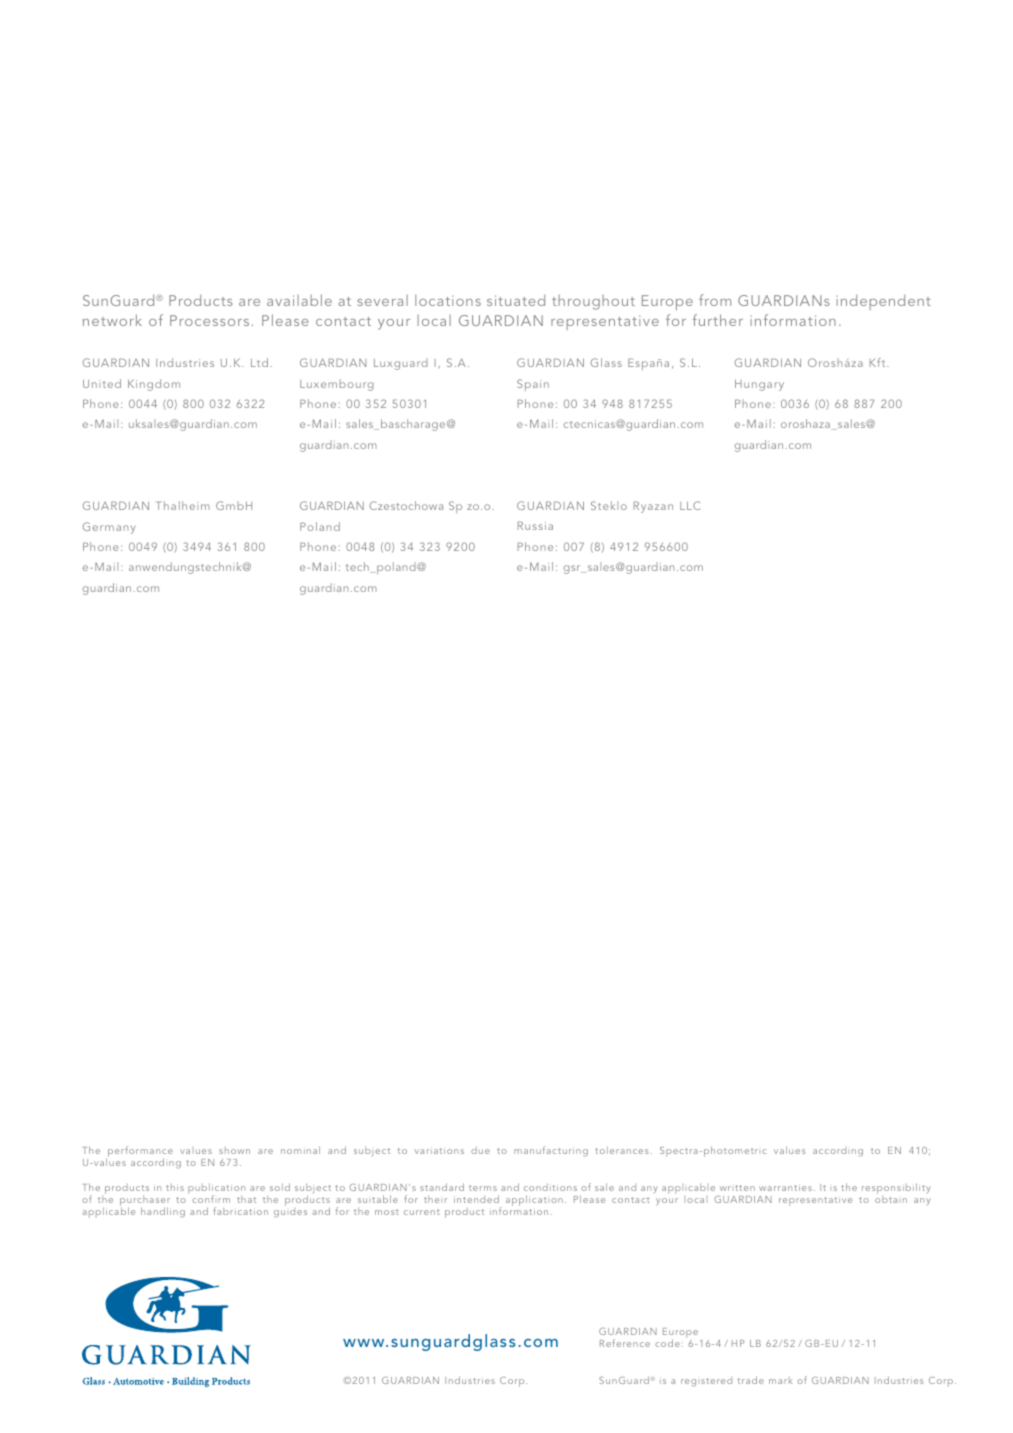  What do you see at coordinates (622, 1150) in the image?
I see `tolerances` at bounding box center [622, 1150].
